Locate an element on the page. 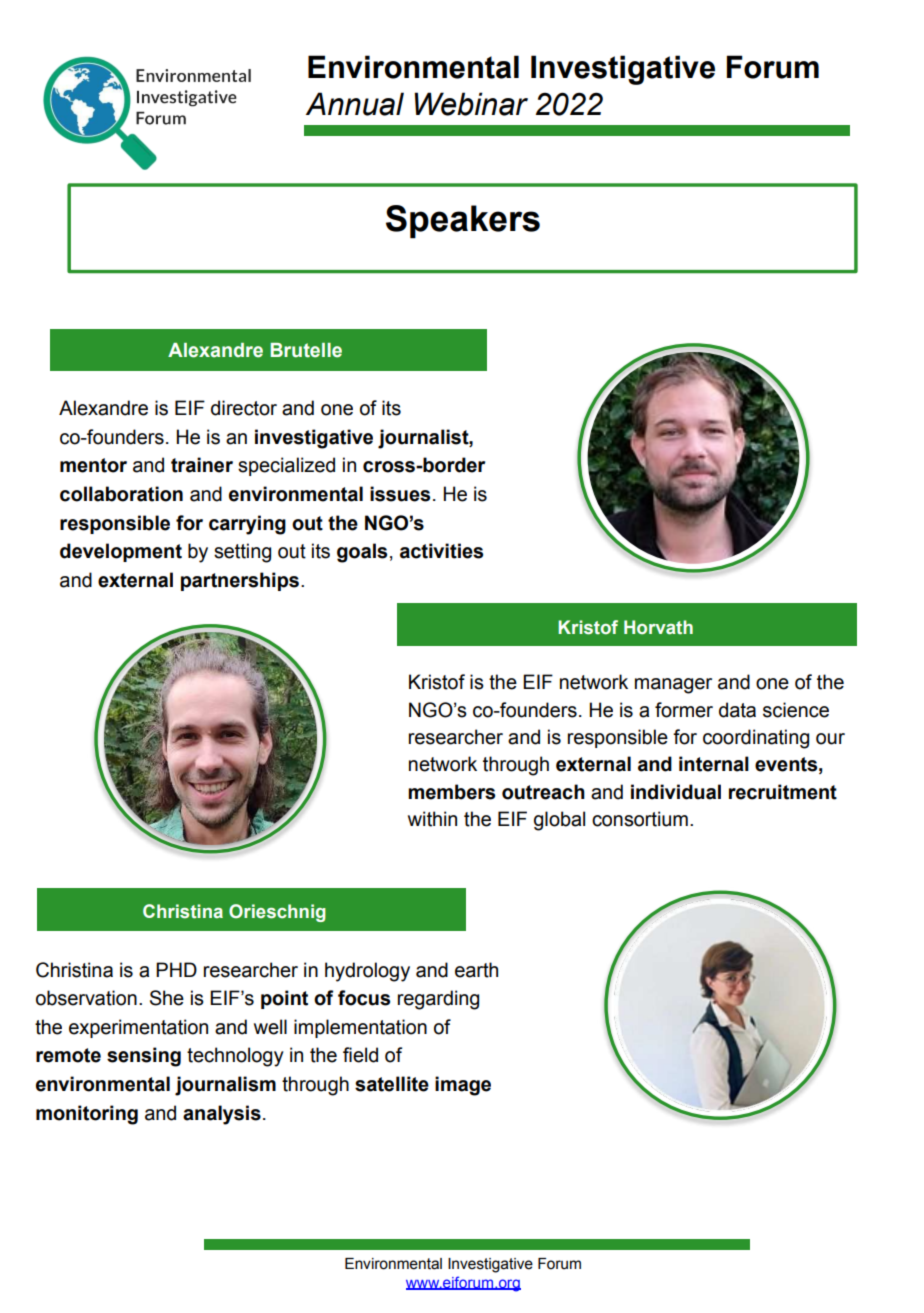 This document has width=924, height=1313. within is located at coordinates (432, 819).
